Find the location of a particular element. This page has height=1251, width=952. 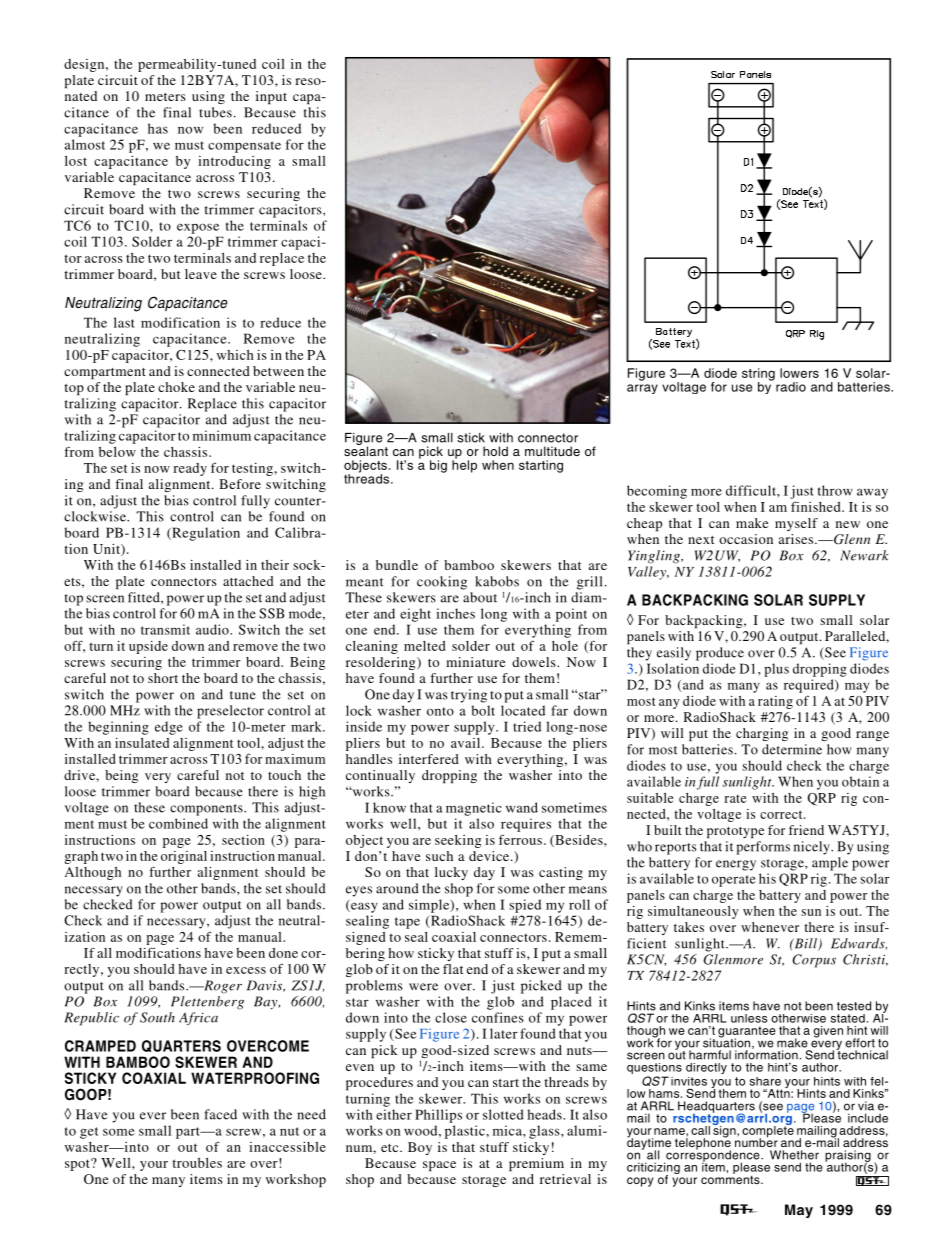

combined is located at coordinates (178, 823).
